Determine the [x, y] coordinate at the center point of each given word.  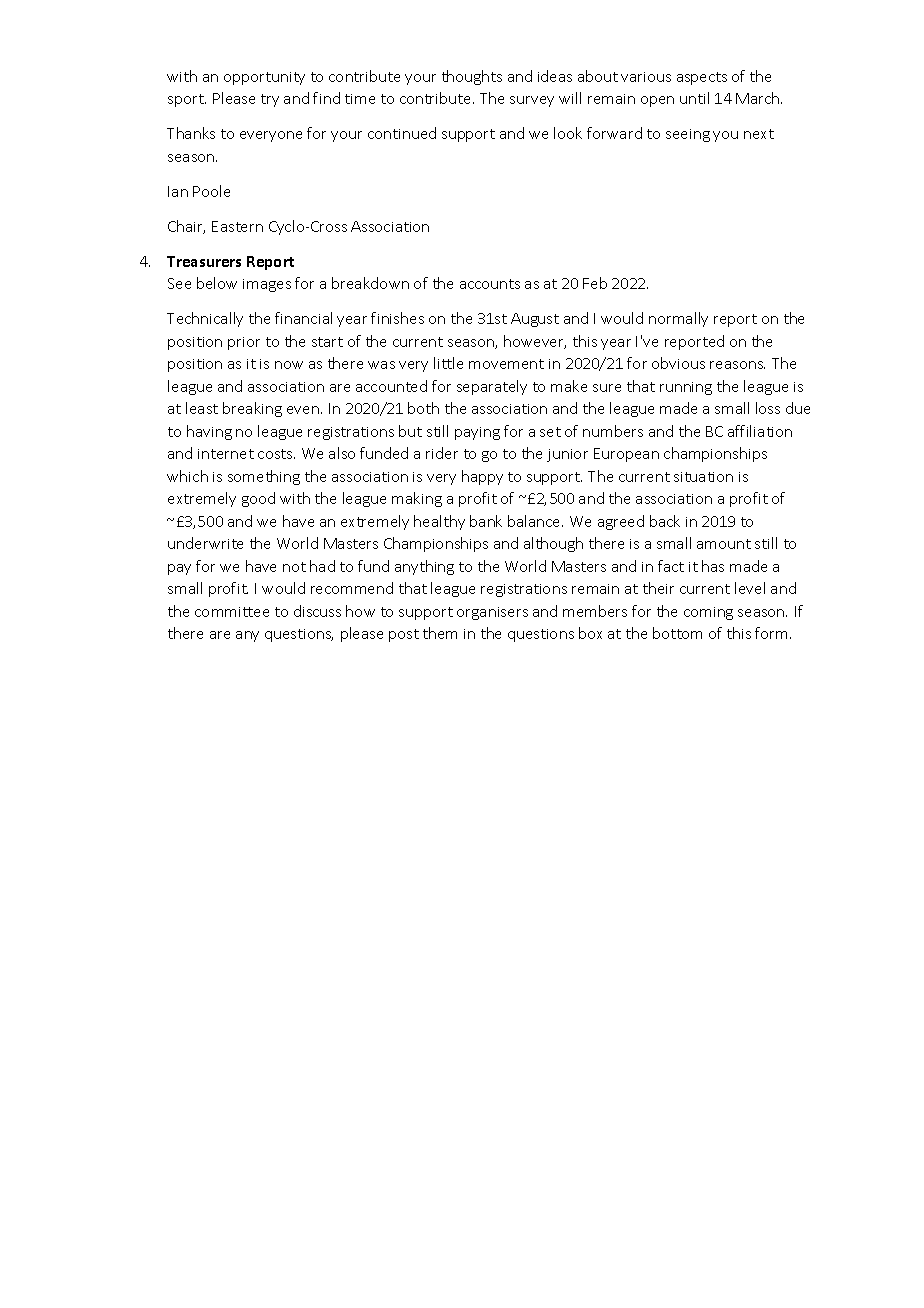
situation [703, 477]
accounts [490, 284]
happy [482, 477]
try [270, 100]
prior [244, 343]
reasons [737, 365]
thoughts [472, 77]
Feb [595, 283]
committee [232, 612]
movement [506, 364]
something [264, 477]
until [694, 98]
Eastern [237, 226]
